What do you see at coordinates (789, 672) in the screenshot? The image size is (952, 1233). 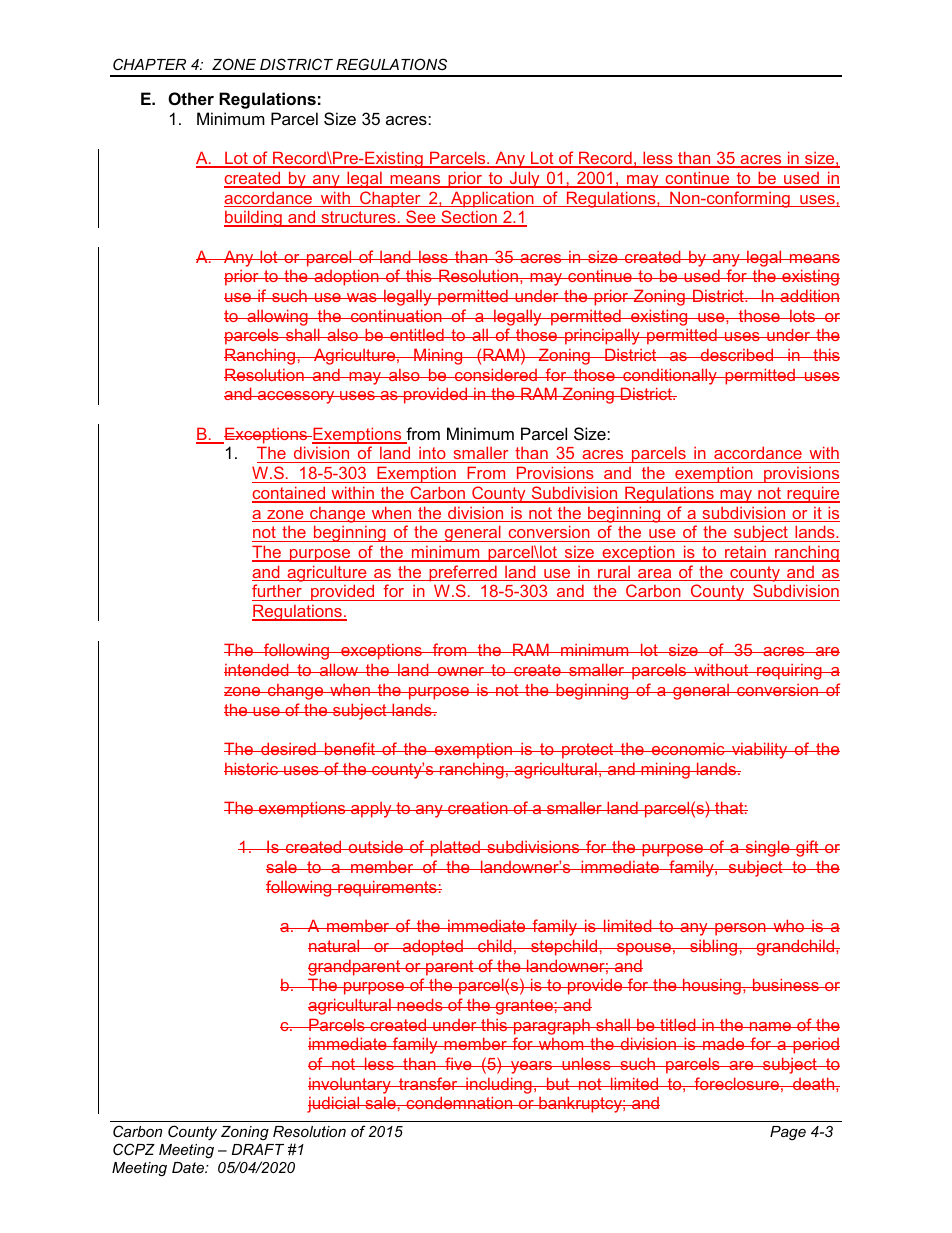 I see `requiring` at bounding box center [789, 672].
